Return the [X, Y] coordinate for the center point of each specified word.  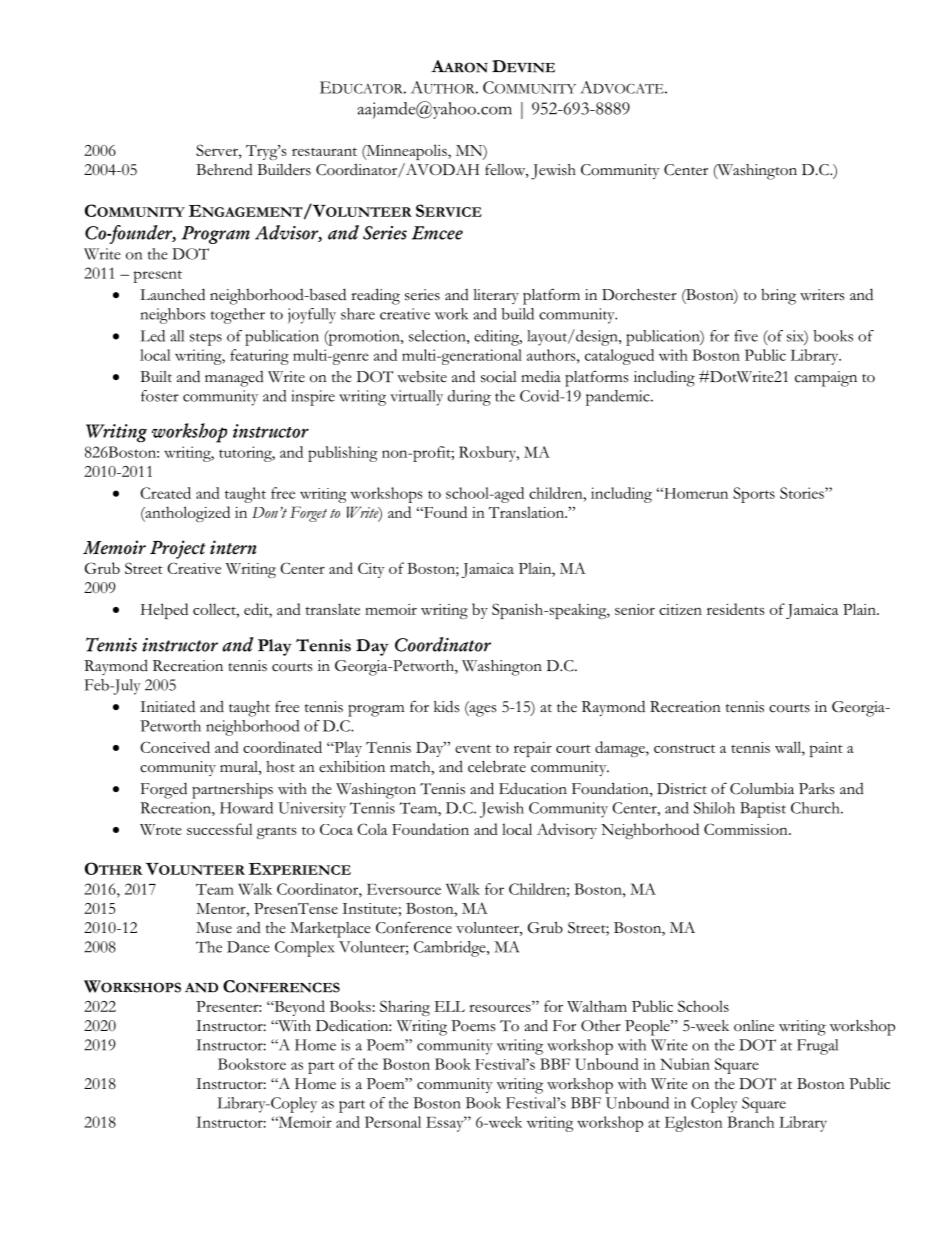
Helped [164, 611]
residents [735, 609]
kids [447, 706]
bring [778, 297]
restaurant [324, 151]
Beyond [298, 1008]
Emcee [437, 233]
